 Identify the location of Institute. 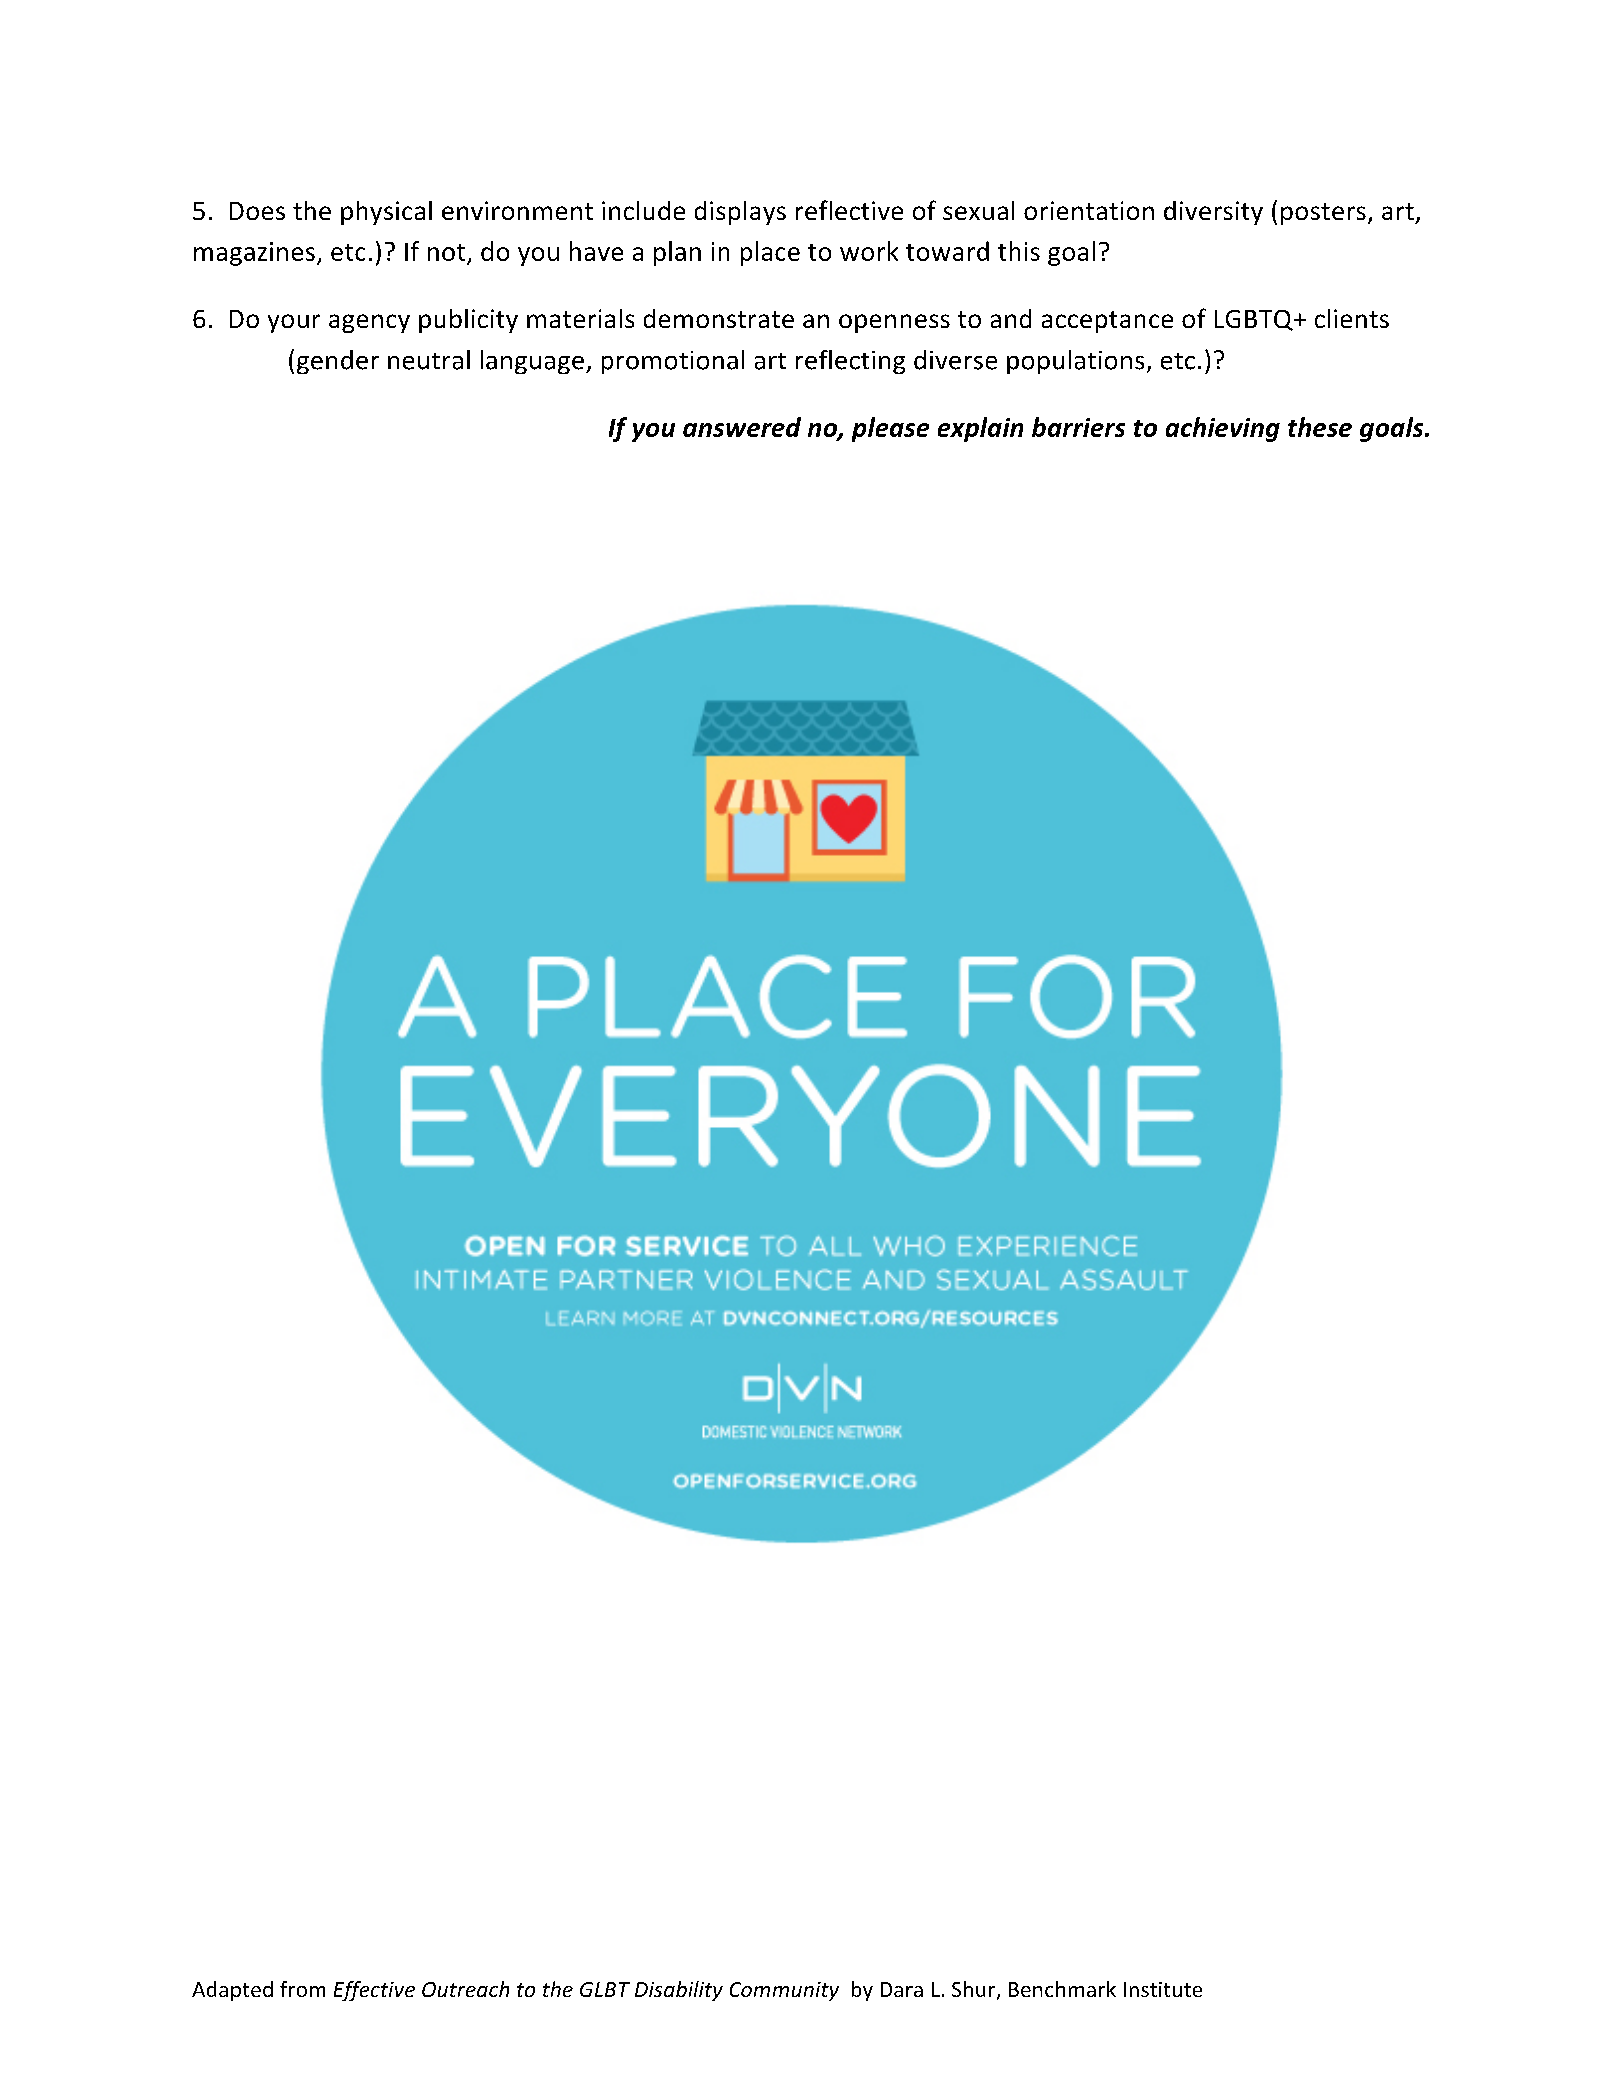
(1163, 1989).
